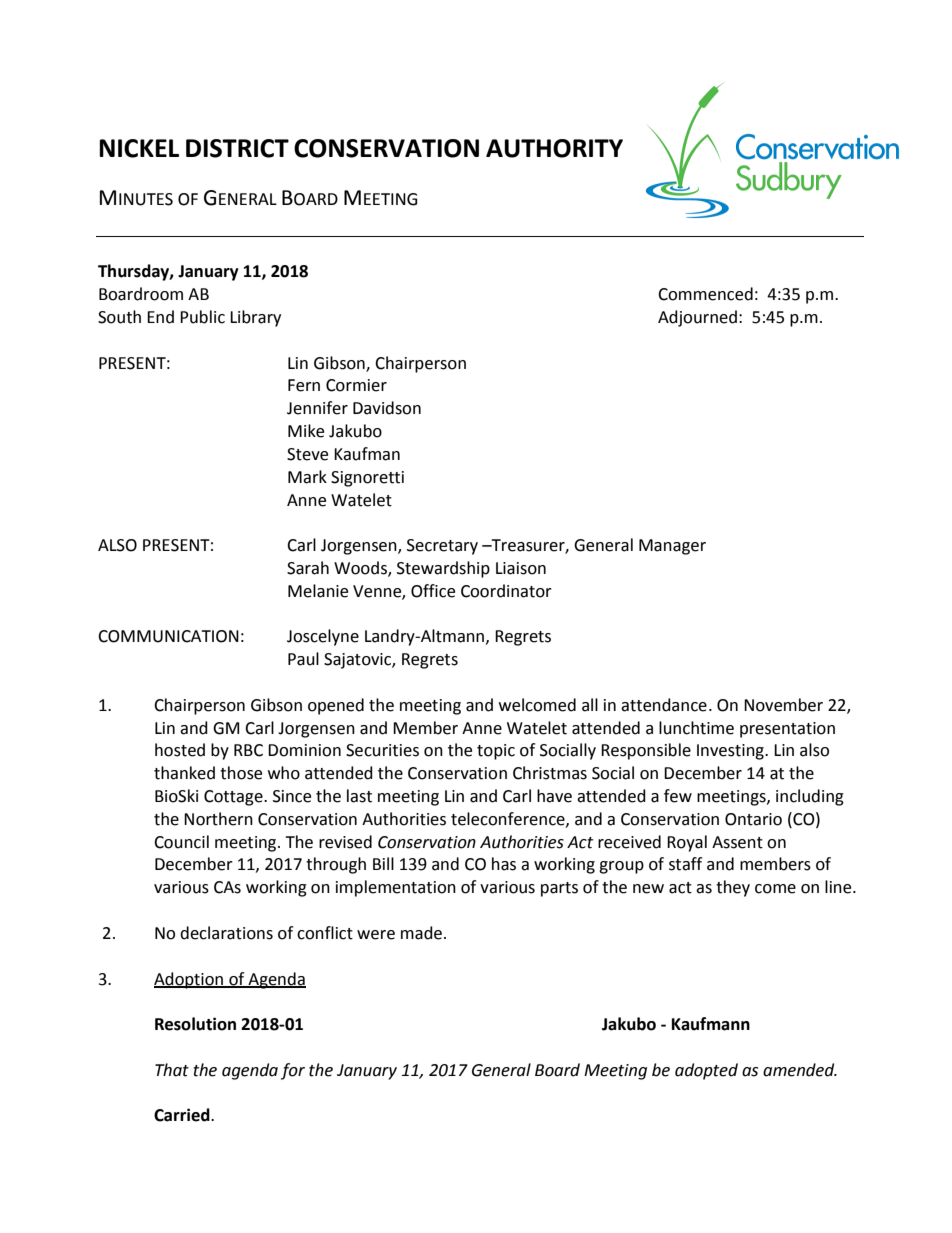  Describe the element at coordinates (172, 1070) in the page. I see `That` at that location.
